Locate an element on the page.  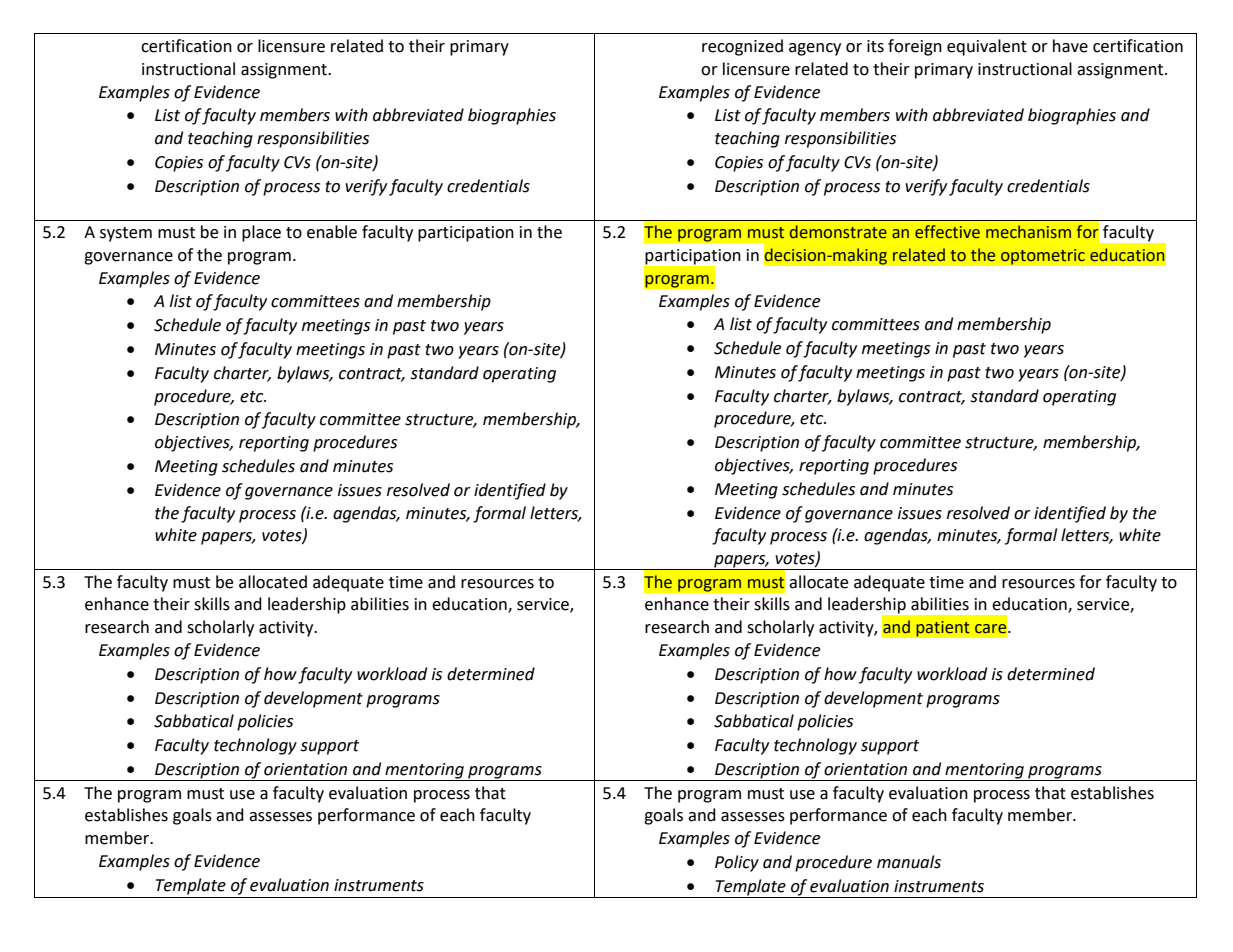
Policy is located at coordinates (737, 863).
